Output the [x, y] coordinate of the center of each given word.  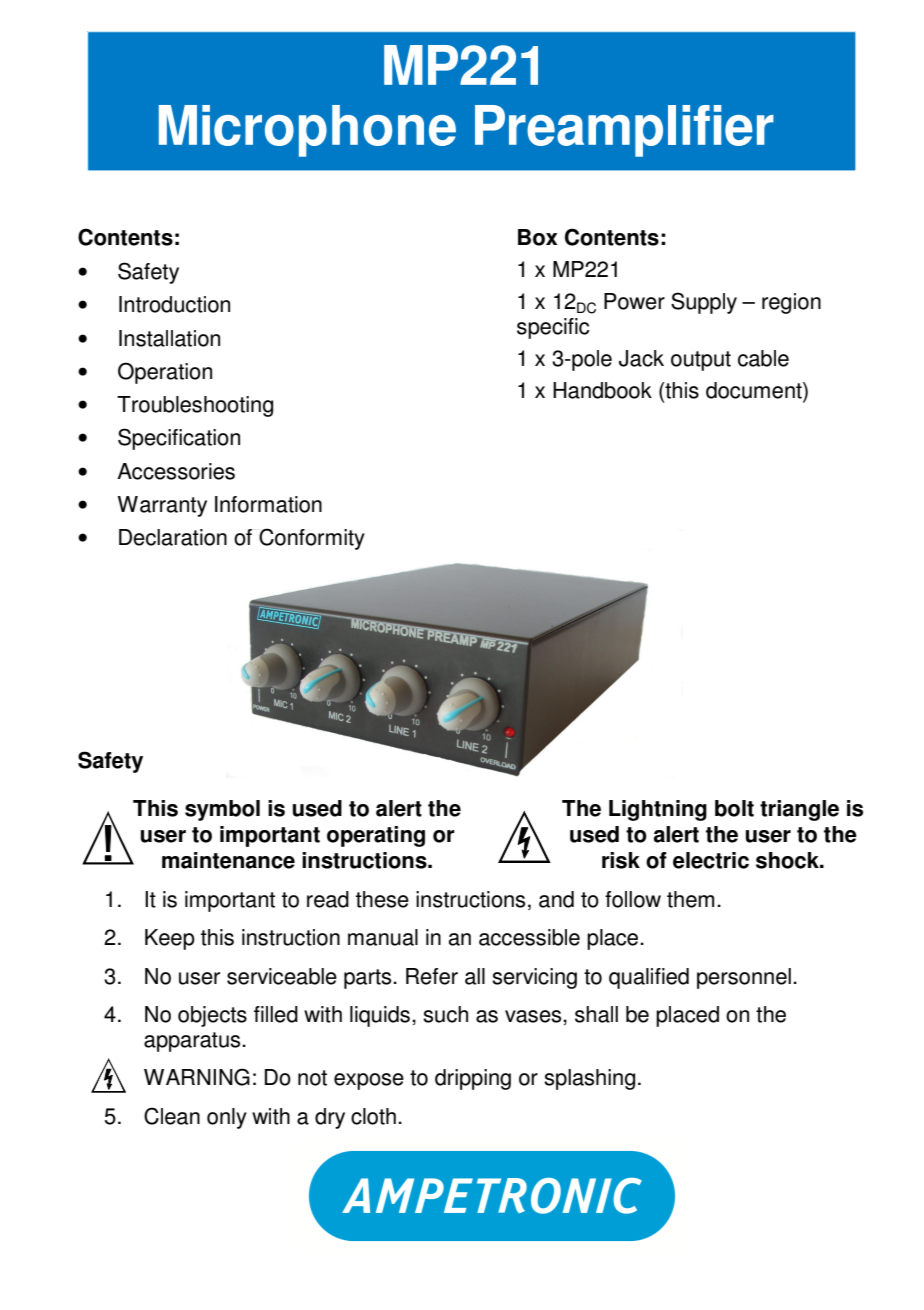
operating [376, 836]
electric [711, 860]
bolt [734, 808]
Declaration [173, 537]
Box [538, 237]
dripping [473, 1079]
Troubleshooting [195, 406]
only [227, 1118]
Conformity [312, 539]
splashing [589, 1079]
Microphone [307, 131]
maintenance [228, 860]
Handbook [602, 390]
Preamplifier [624, 131]
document [755, 390]
